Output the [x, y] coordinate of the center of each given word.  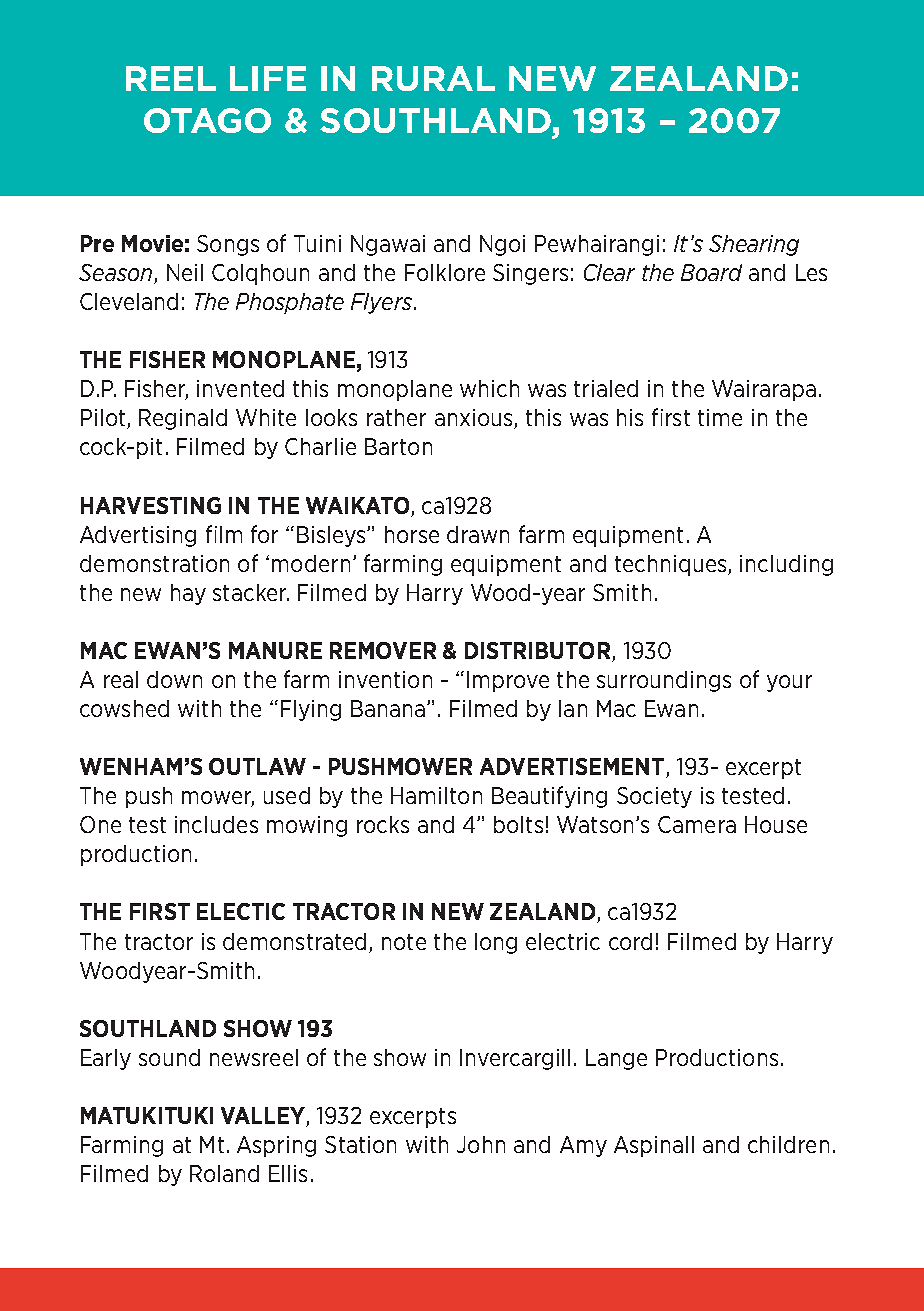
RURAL [433, 78]
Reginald [183, 419]
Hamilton [436, 795]
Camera [697, 824]
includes [216, 824]
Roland [224, 1173]
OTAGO [207, 120]
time [720, 417]
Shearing [754, 245]
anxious [475, 419]
